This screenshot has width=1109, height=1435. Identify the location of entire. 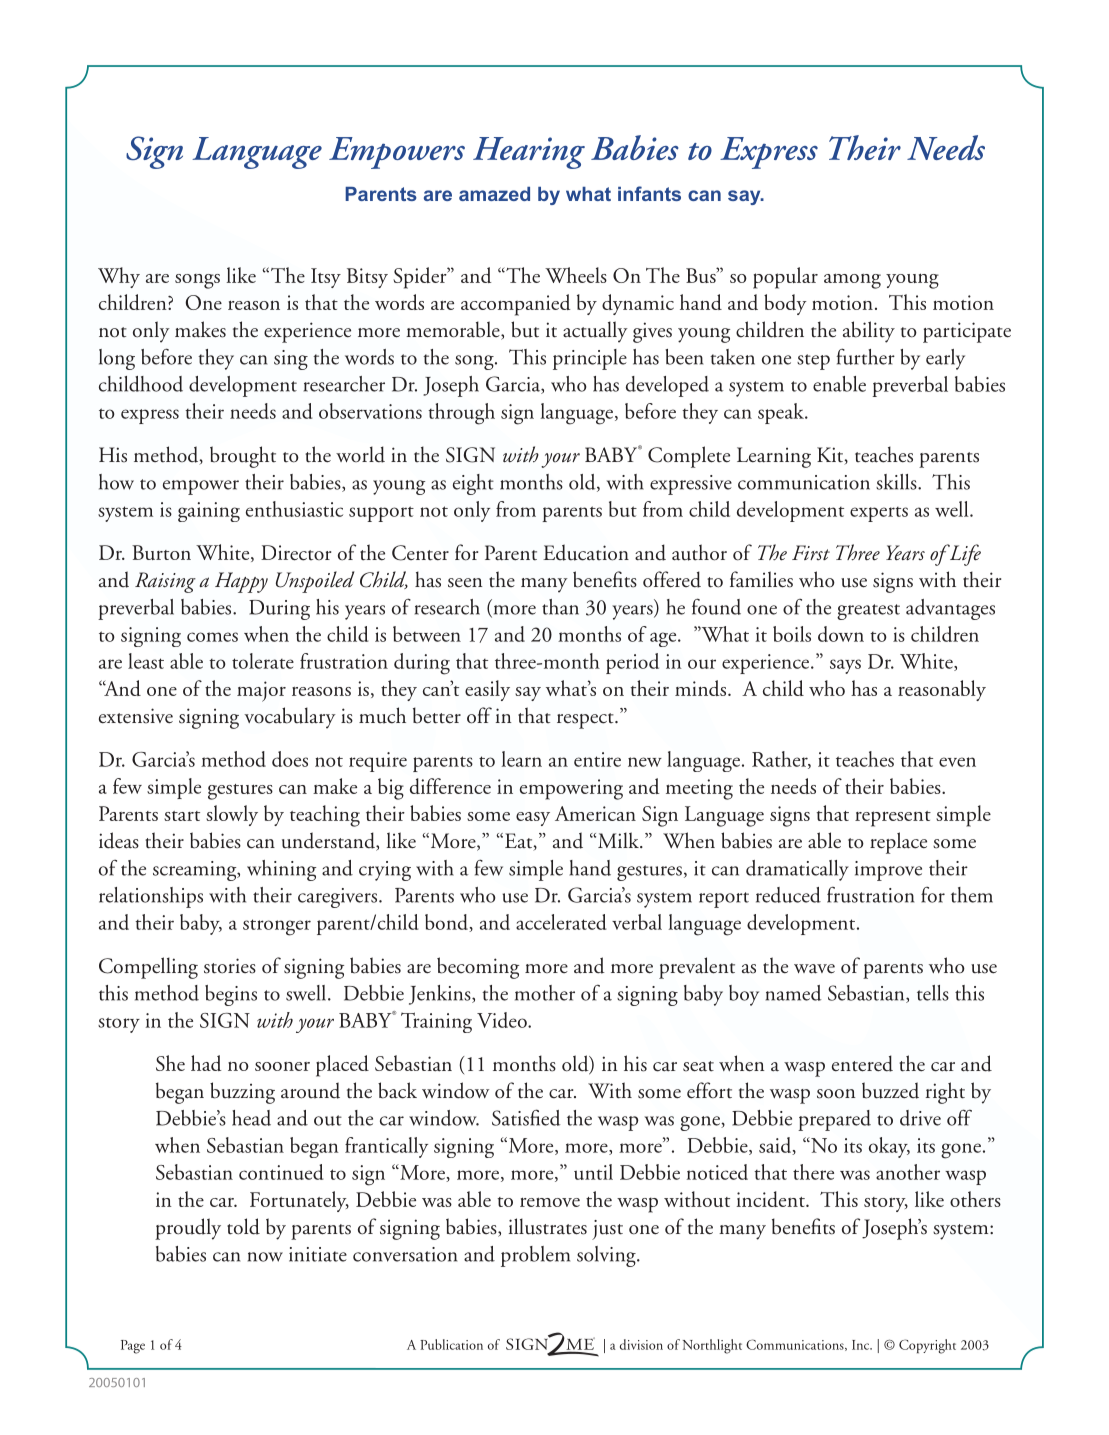
(597, 759).
